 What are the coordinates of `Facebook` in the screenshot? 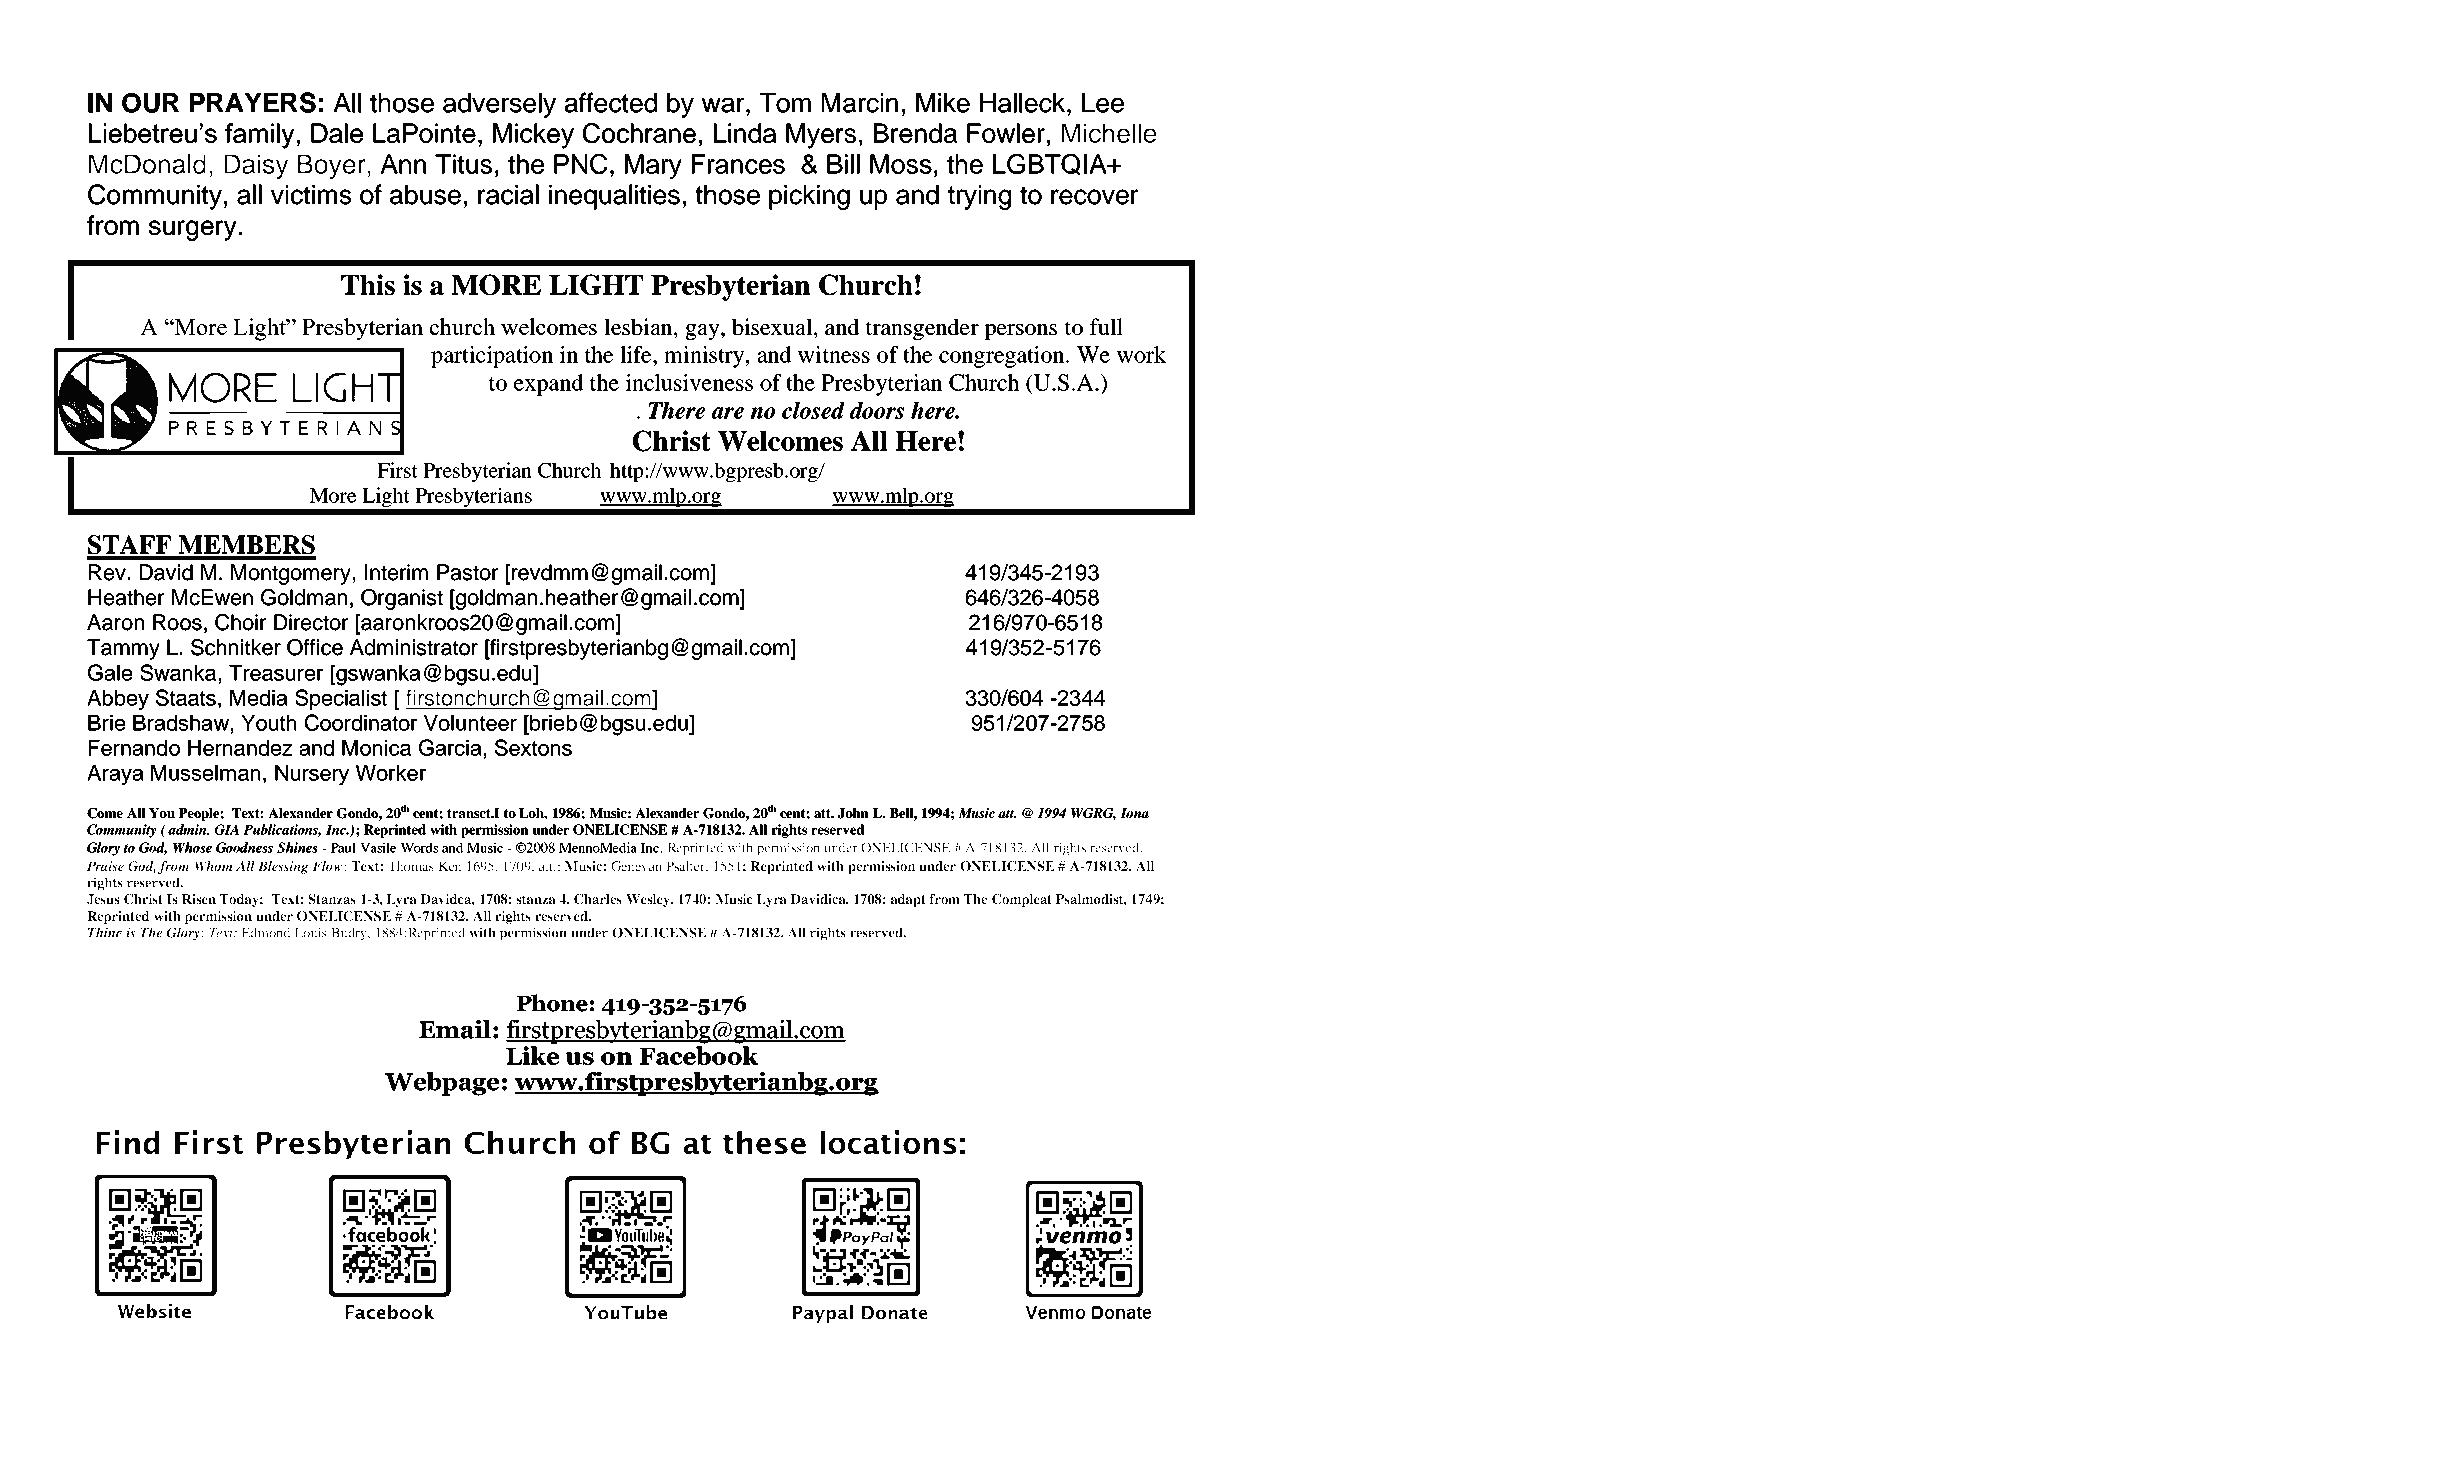 It's located at (699, 1056).
